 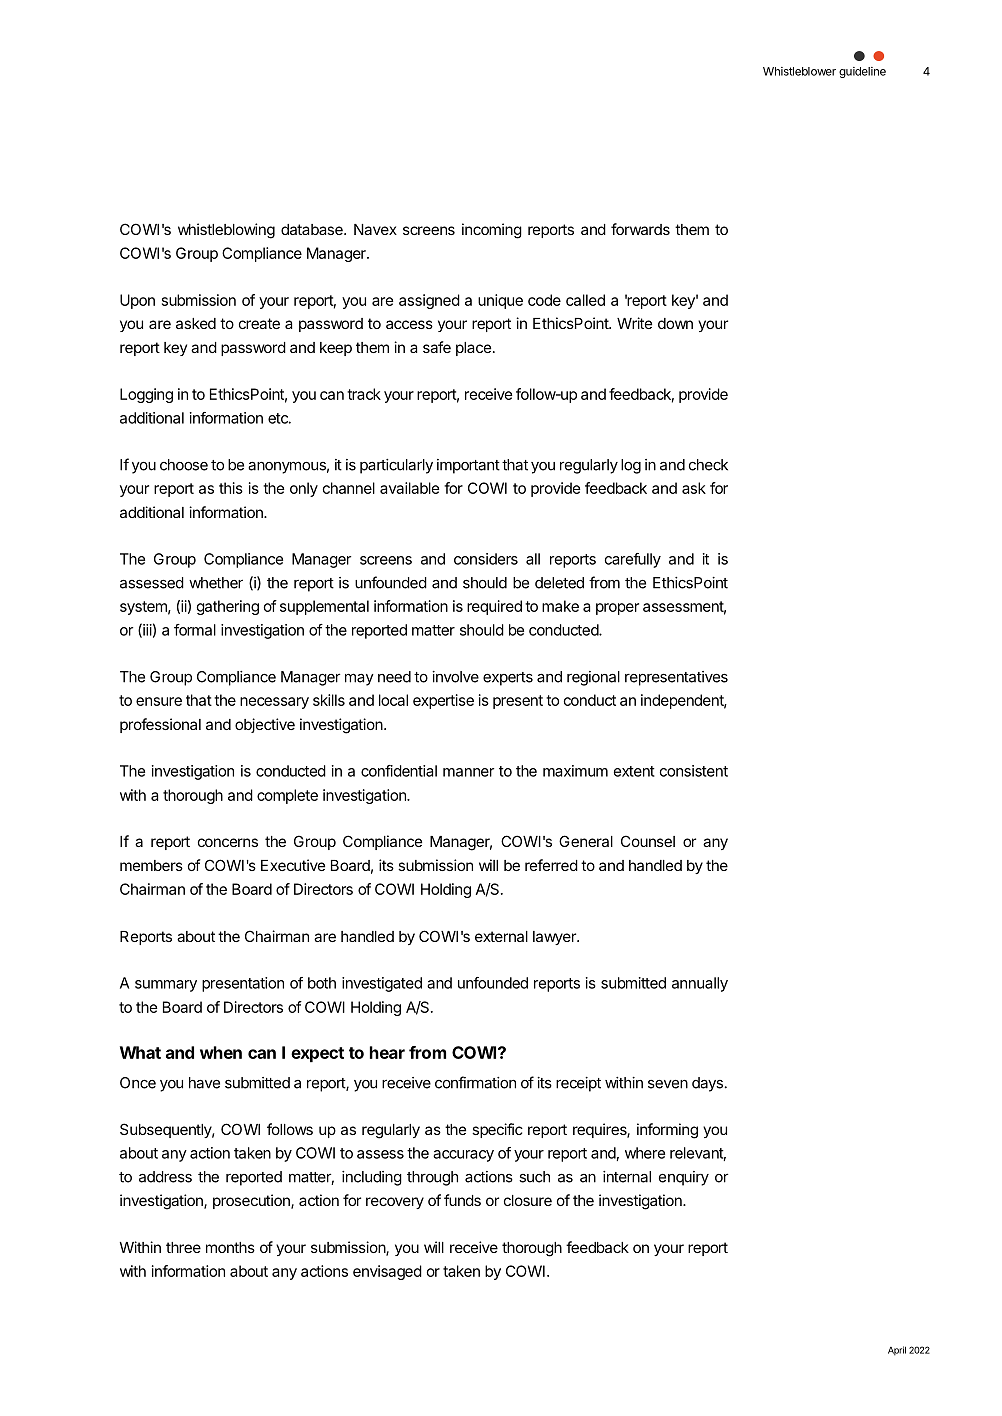 I want to click on objective, so click(x=265, y=725).
